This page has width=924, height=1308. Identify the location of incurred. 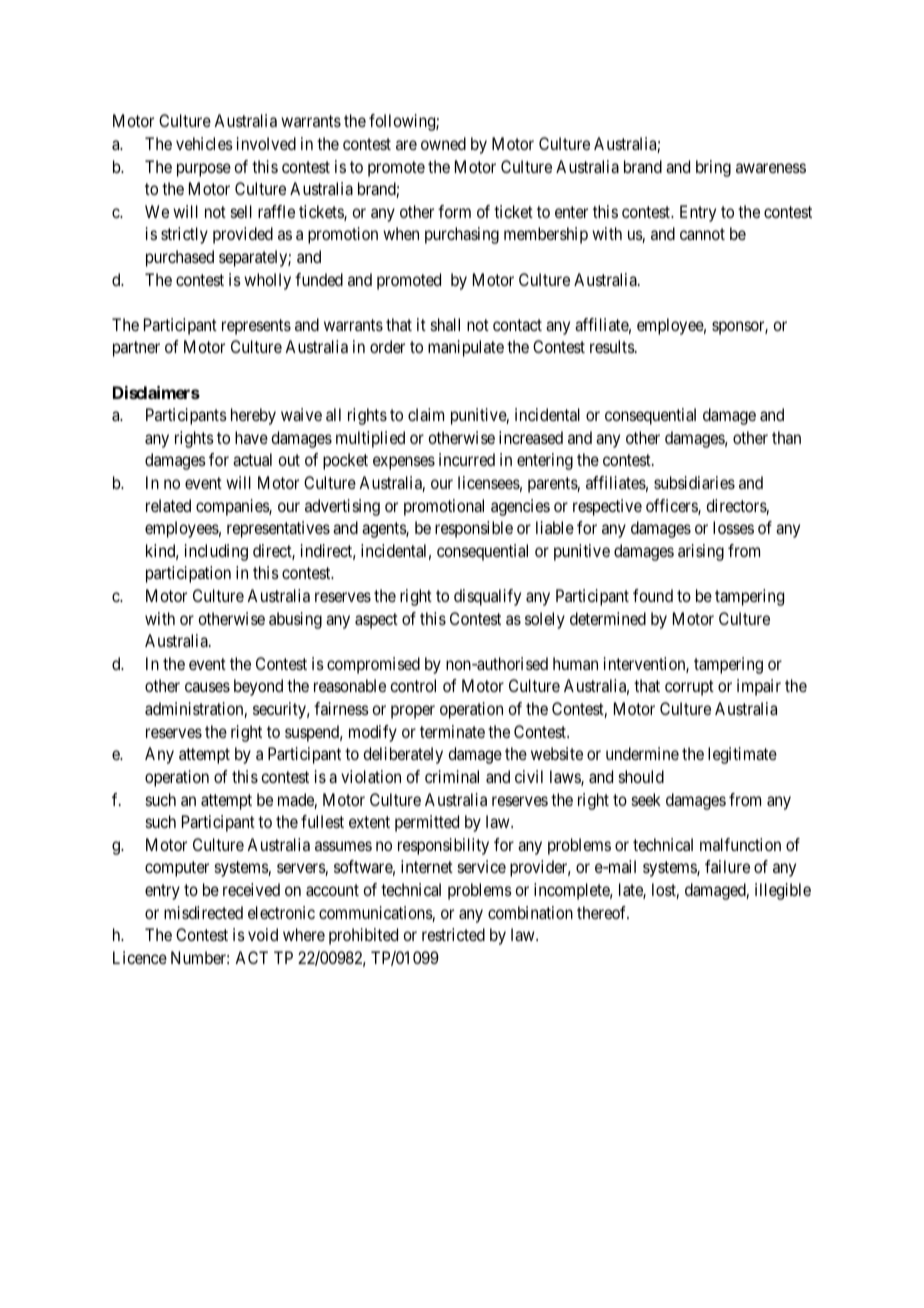
(467, 459).
